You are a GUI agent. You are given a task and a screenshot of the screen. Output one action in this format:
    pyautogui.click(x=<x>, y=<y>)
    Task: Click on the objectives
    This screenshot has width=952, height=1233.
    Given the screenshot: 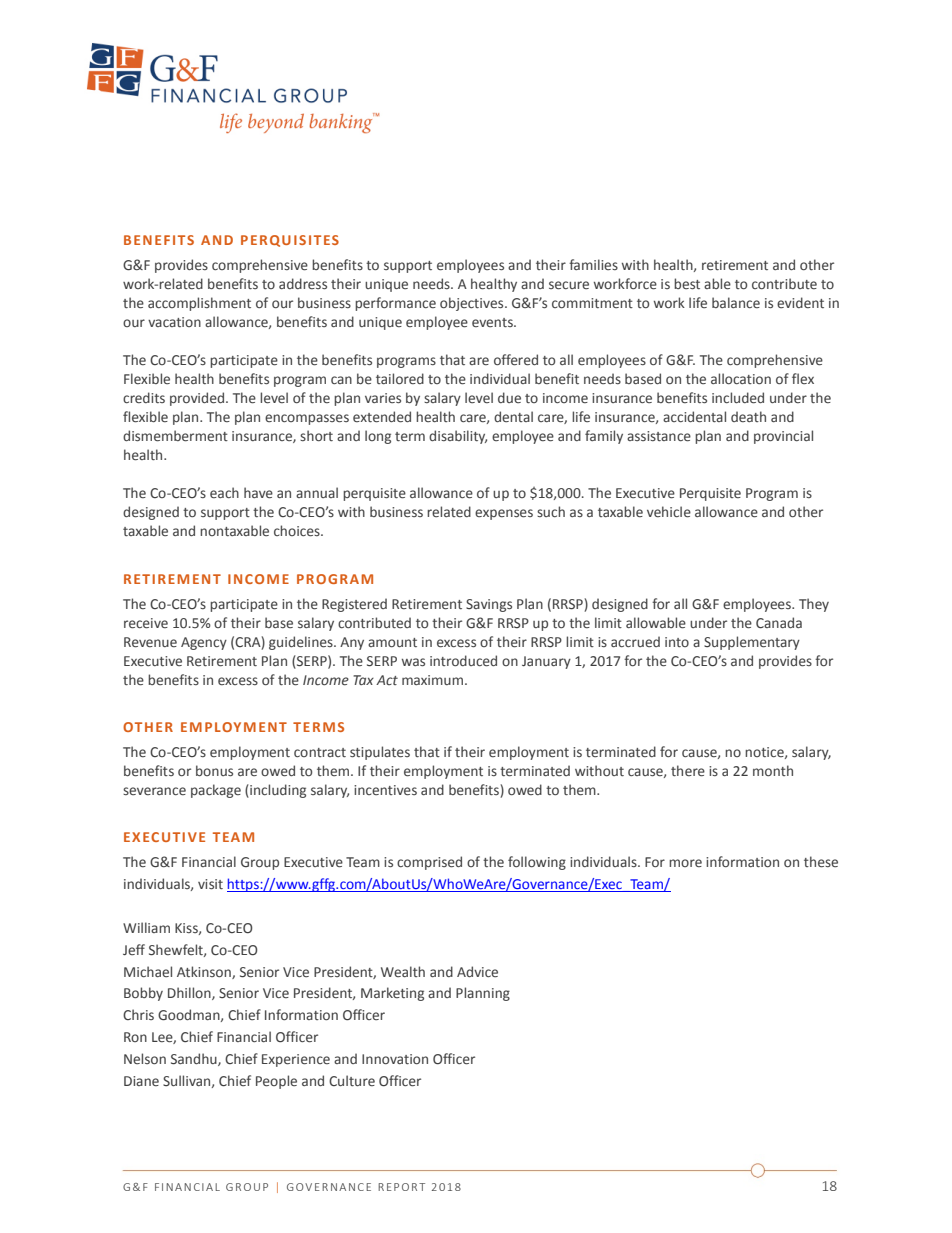 What is the action you would take?
    pyautogui.click(x=473, y=304)
